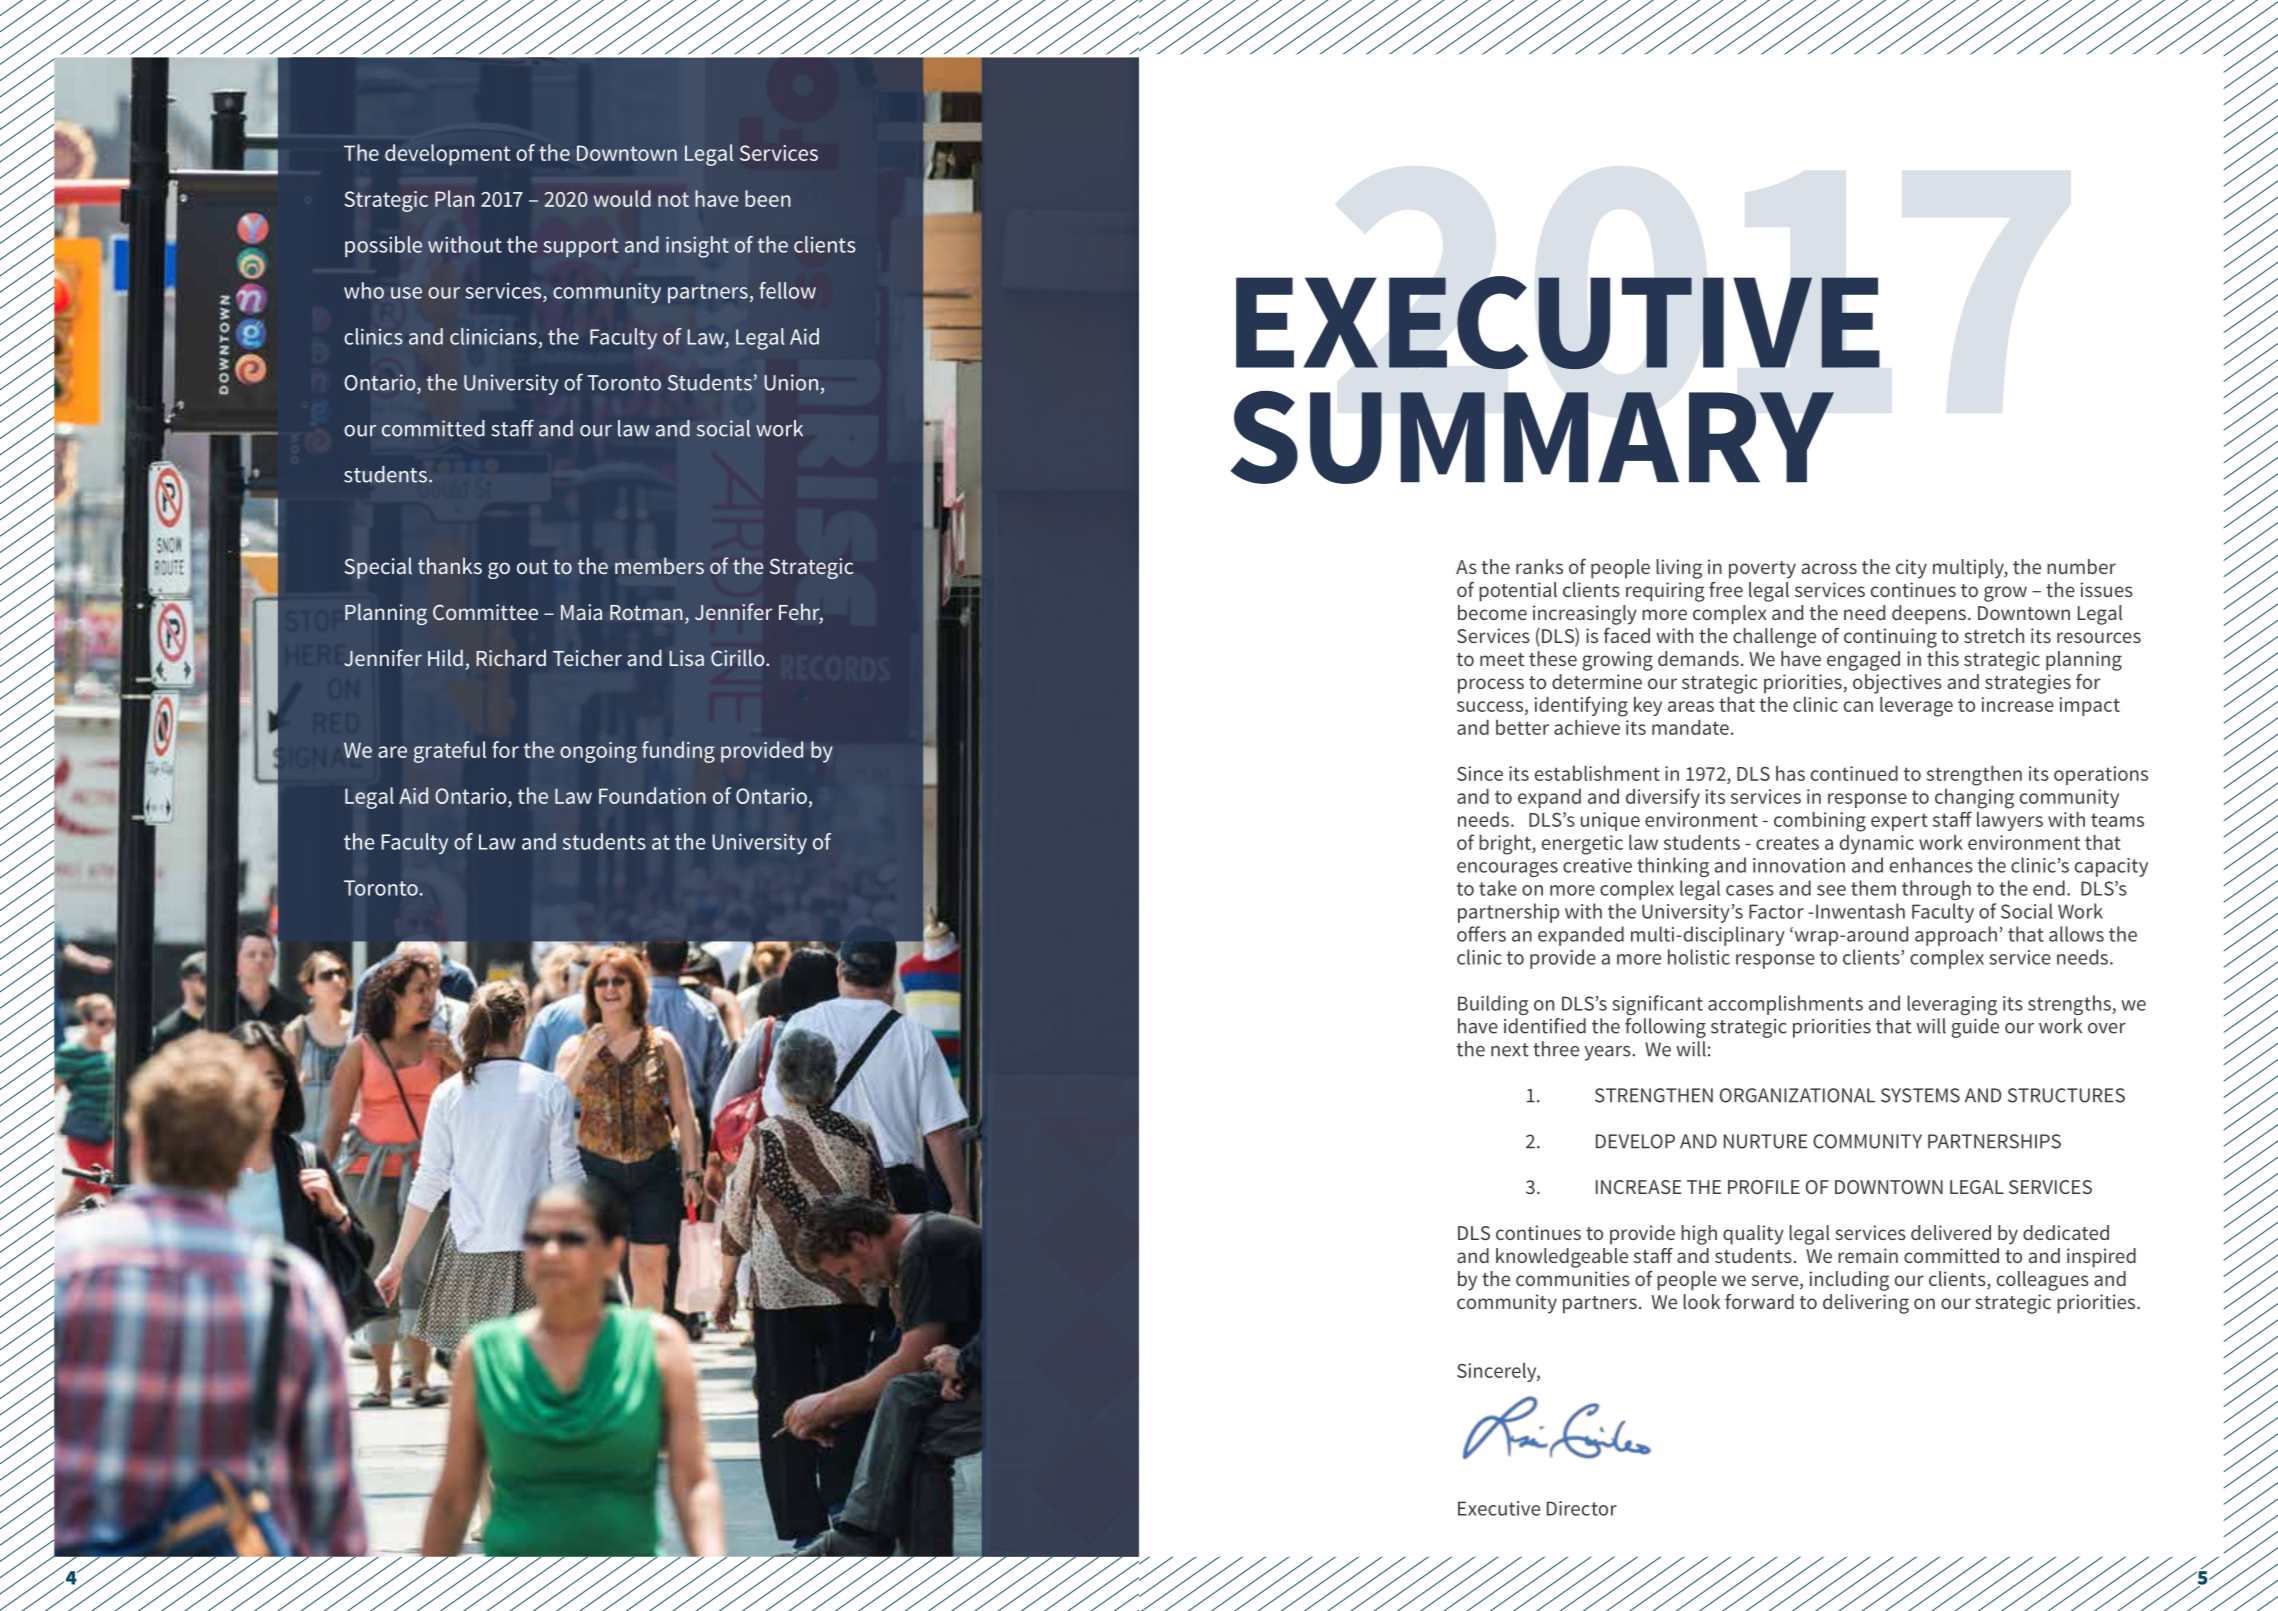 The height and width of the image is (1611, 2278). What do you see at coordinates (1829, 568) in the image?
I see `across` at bounding box center [1829, 568].
